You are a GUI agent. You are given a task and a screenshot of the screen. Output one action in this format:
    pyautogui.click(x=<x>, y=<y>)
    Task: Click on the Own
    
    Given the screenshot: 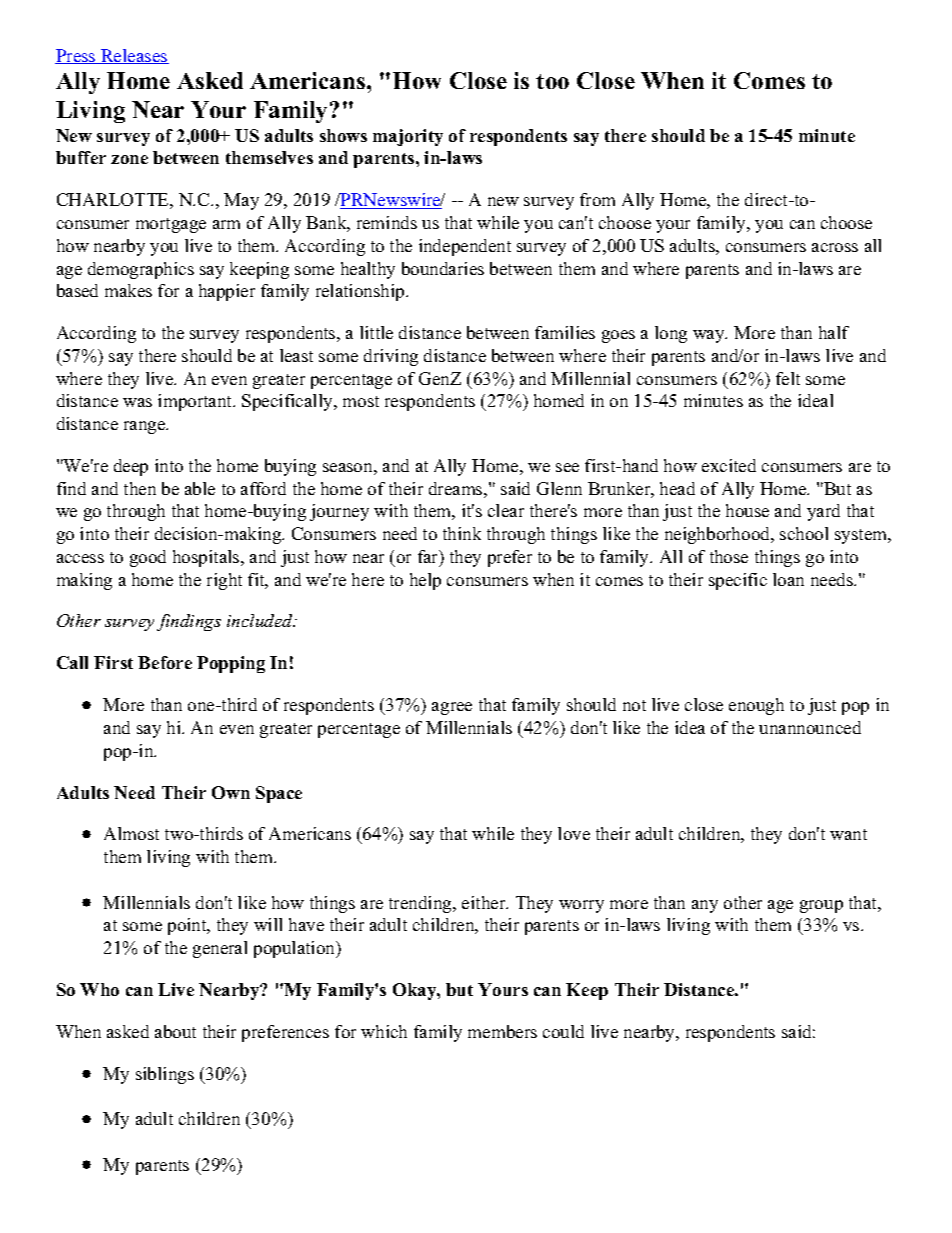 What is the action you would take?
    pyautogui.click(x=231, y=792)
